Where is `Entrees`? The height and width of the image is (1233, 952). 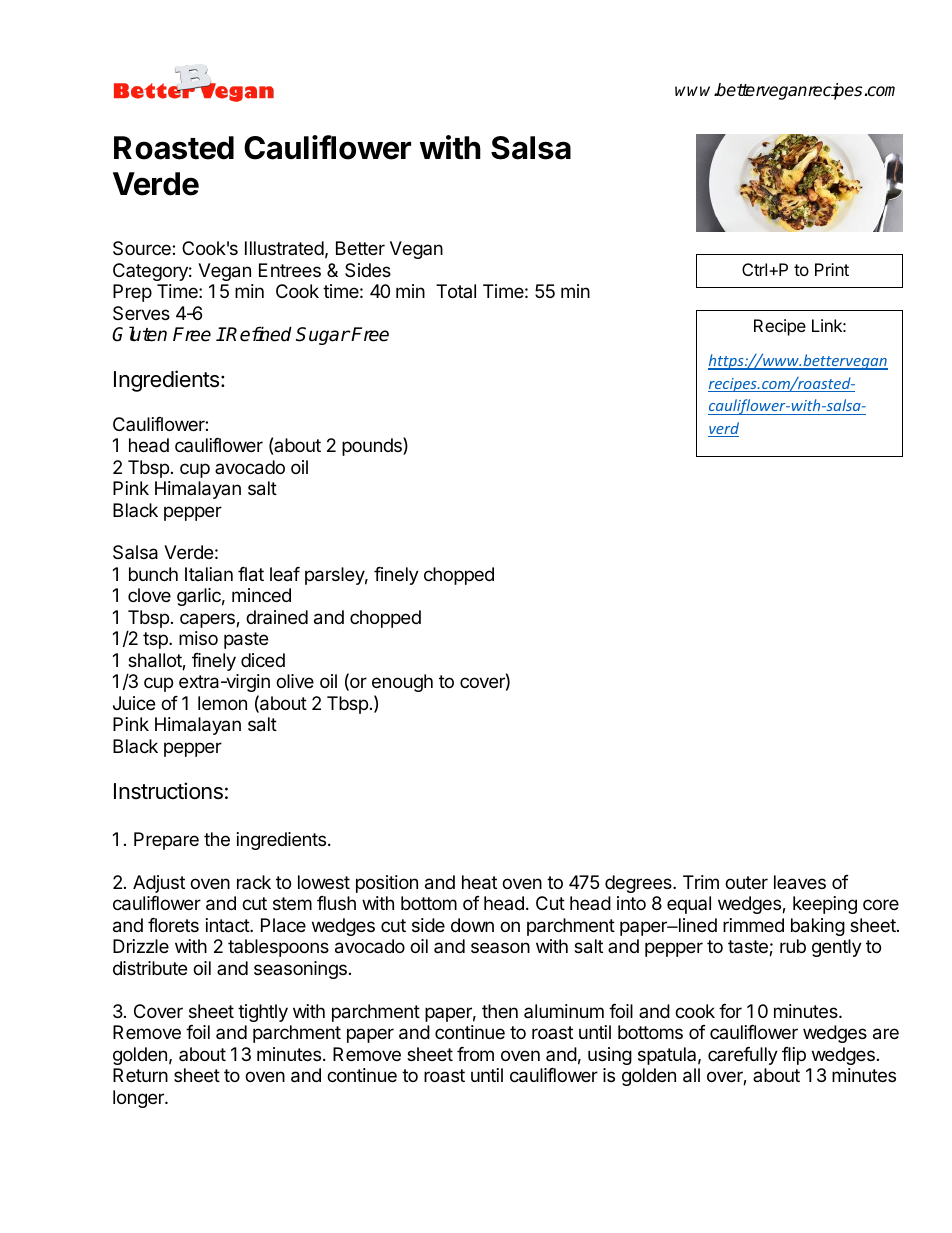 Entrees is located at coordinates (290, 270).
